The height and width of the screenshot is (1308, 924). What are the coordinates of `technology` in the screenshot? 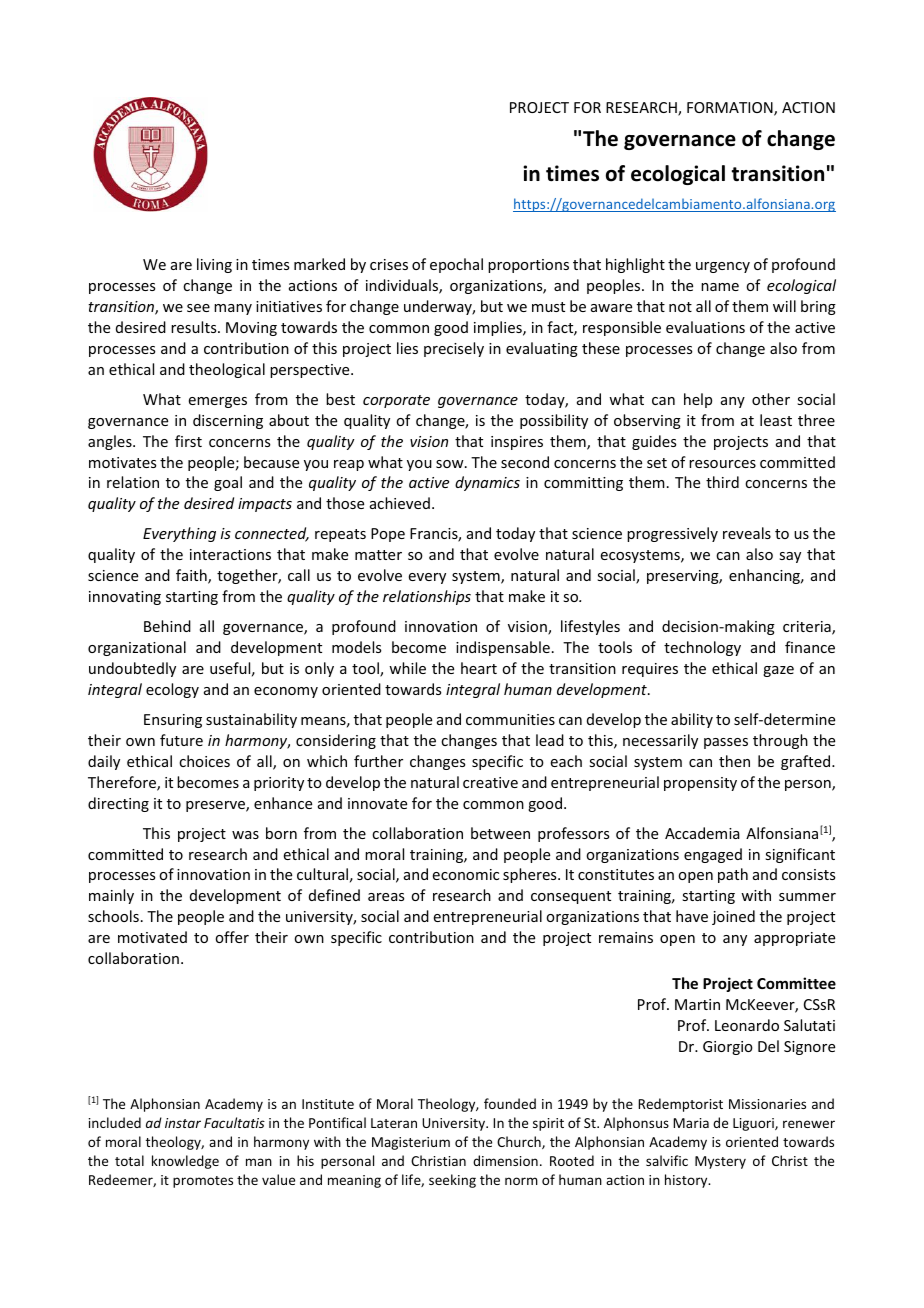 It's located at (702, 648).
